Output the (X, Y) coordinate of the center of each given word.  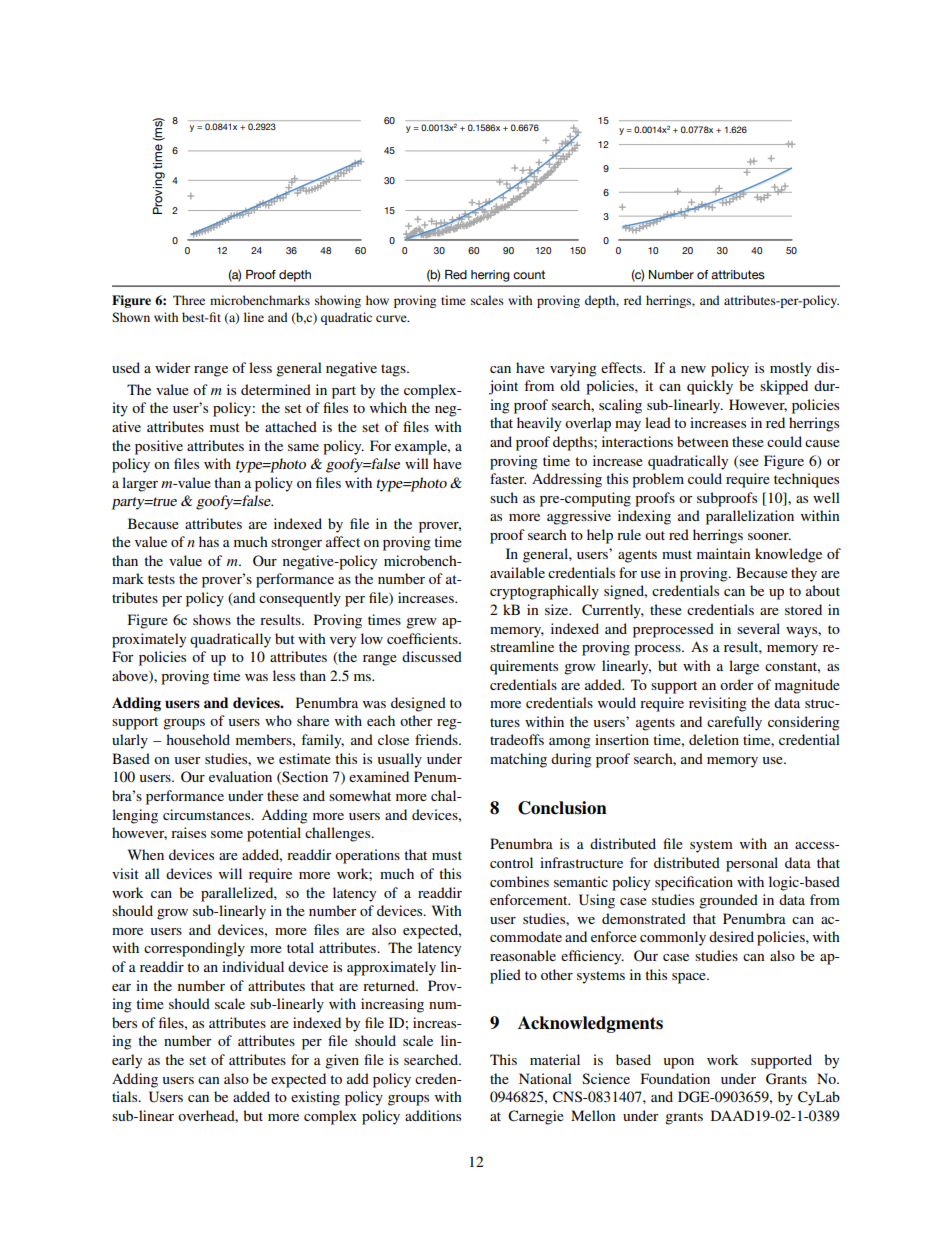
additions (433, 1115)
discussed (432, 656)
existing (315, 1098)
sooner (769, 536)
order (737, 684)
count (529, 275)
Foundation (675, 1078)
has (209, 541)
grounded (728, 901)
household (198, 739)
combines (519, 881)
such (504, 497)
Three (189, 300)
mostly (790, 369)
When (146, 854)
